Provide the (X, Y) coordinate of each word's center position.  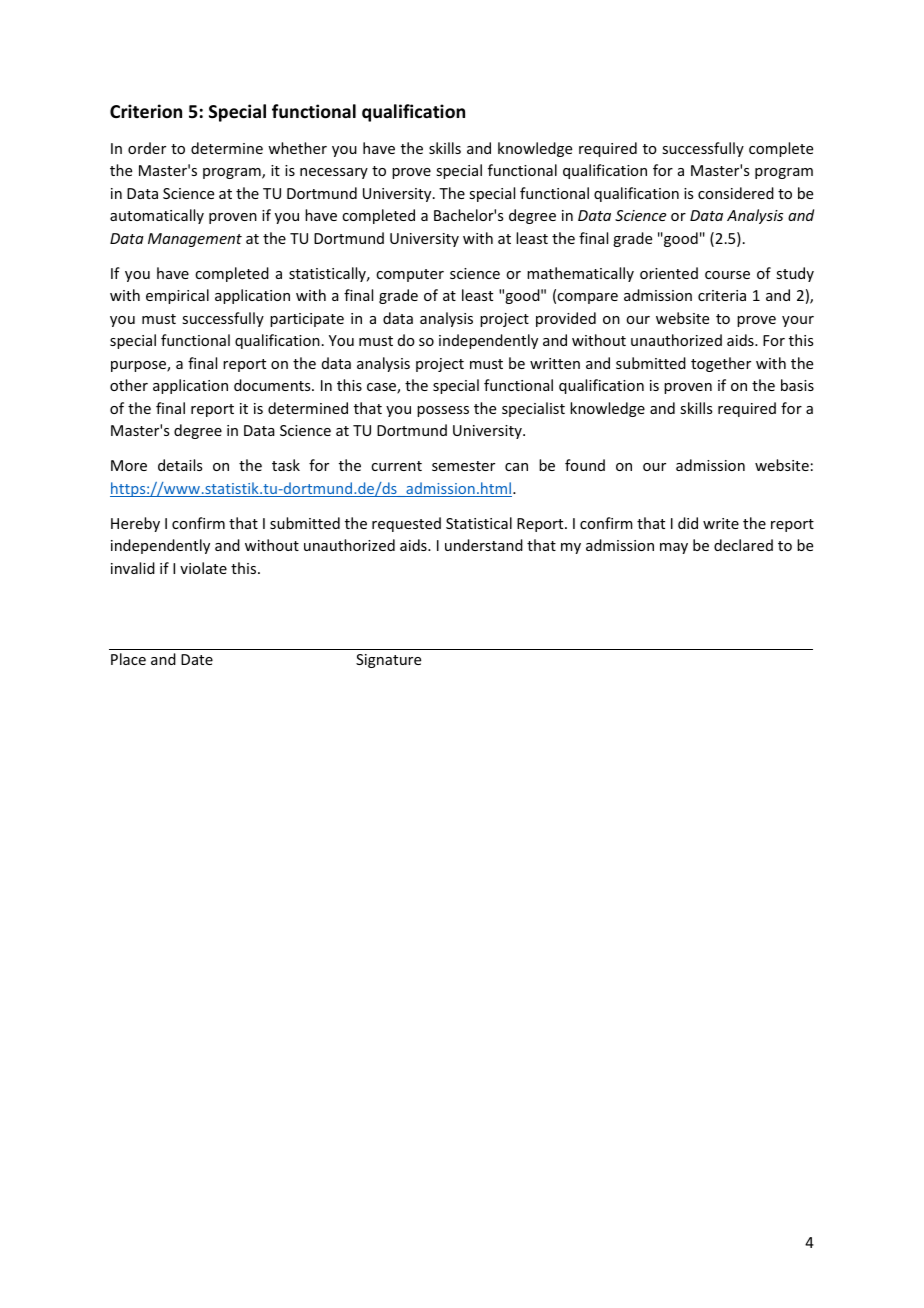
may (674, 548)
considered (736, 193)
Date (197, 659)
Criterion (146, 111)
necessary (334, 173)
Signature (388, 661)
